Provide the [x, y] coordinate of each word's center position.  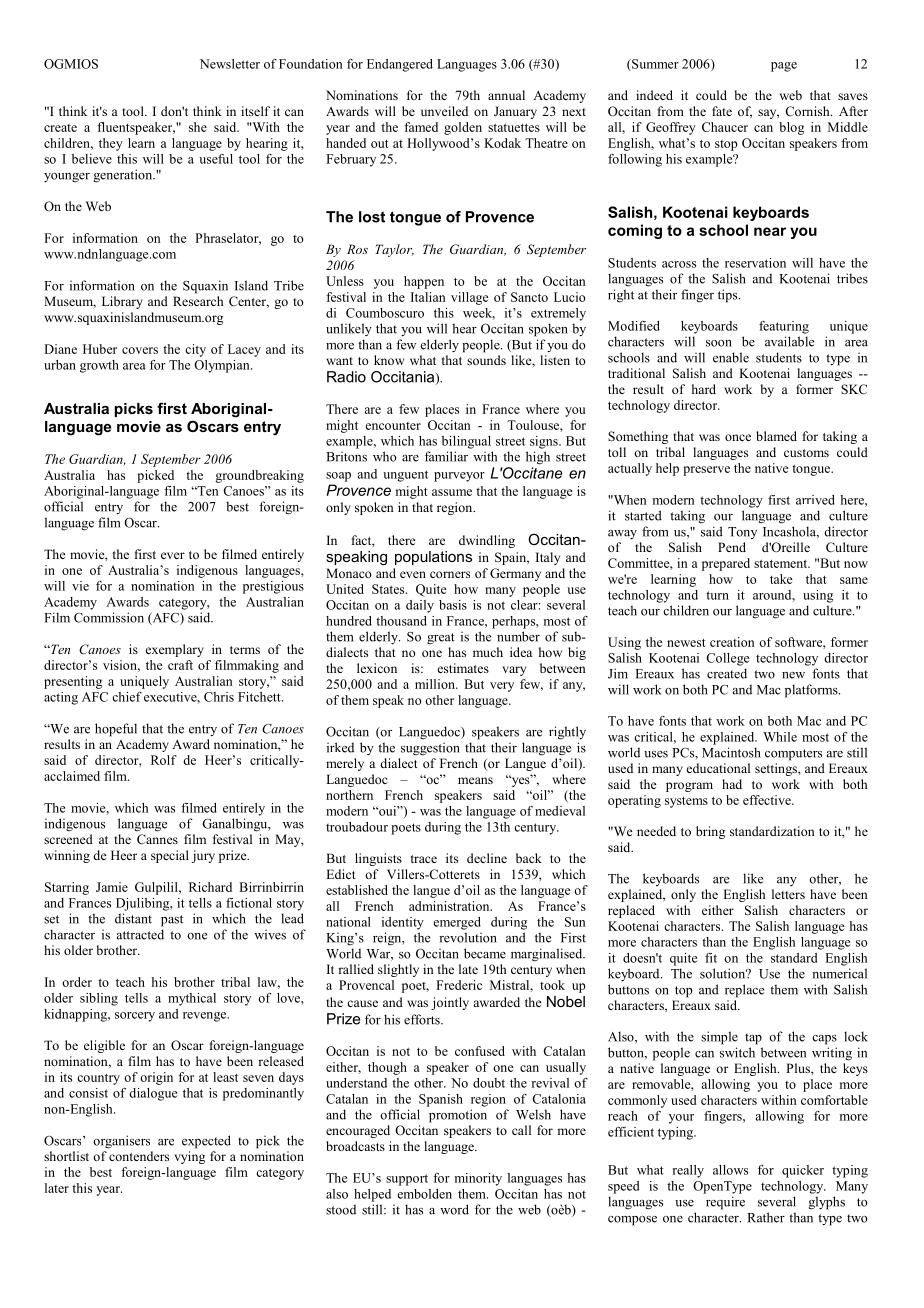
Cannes [157, 839]
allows [730, 1170]
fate [722, 111]
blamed [776, 436]
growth [99, 366]
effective [768, 800]
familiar [446, 456]
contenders [139, 1156]
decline [487, 858]
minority [478, 1179]
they [111, 144]
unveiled [444, 111]
